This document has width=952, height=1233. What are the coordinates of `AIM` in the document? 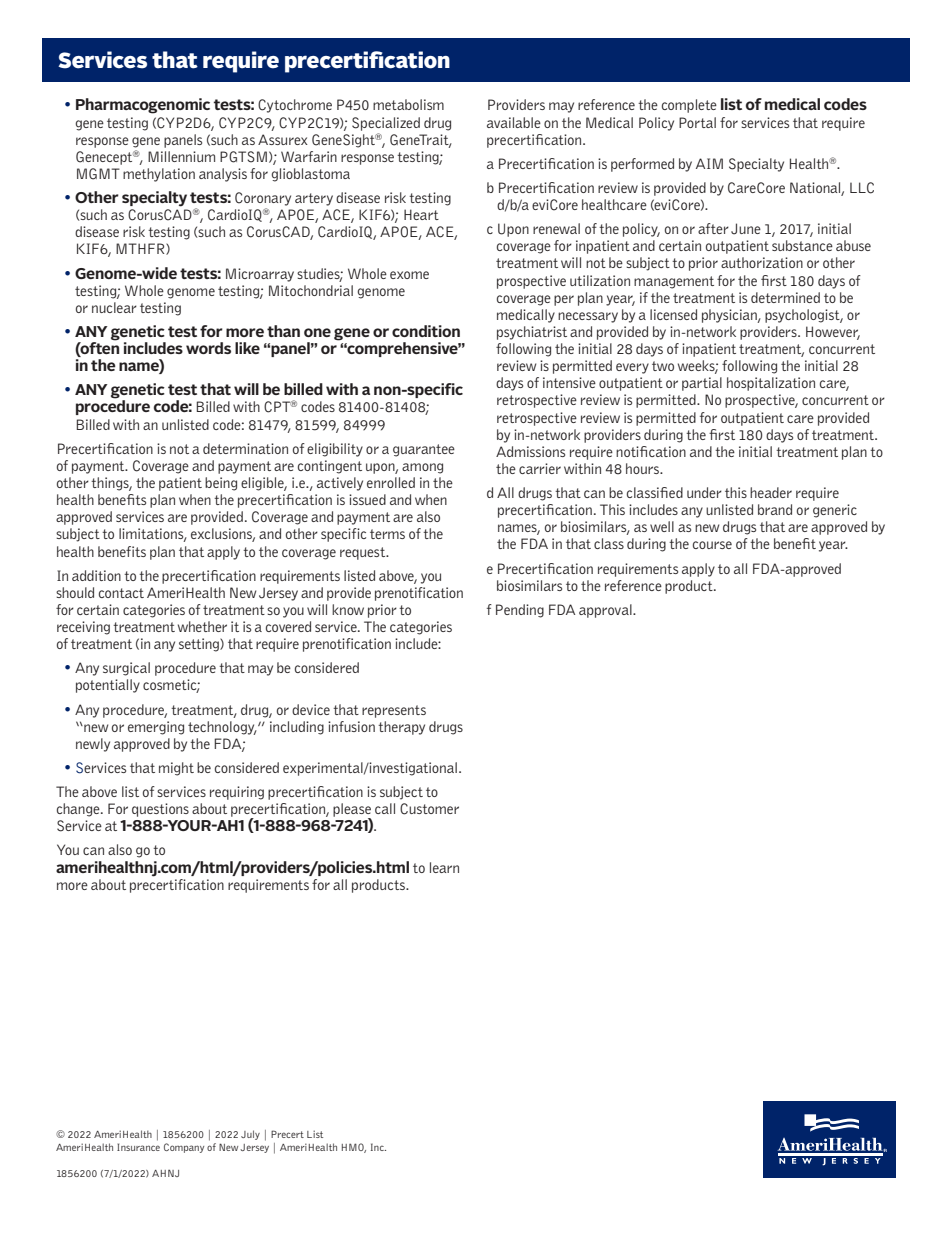 It's located at (709, 163).
